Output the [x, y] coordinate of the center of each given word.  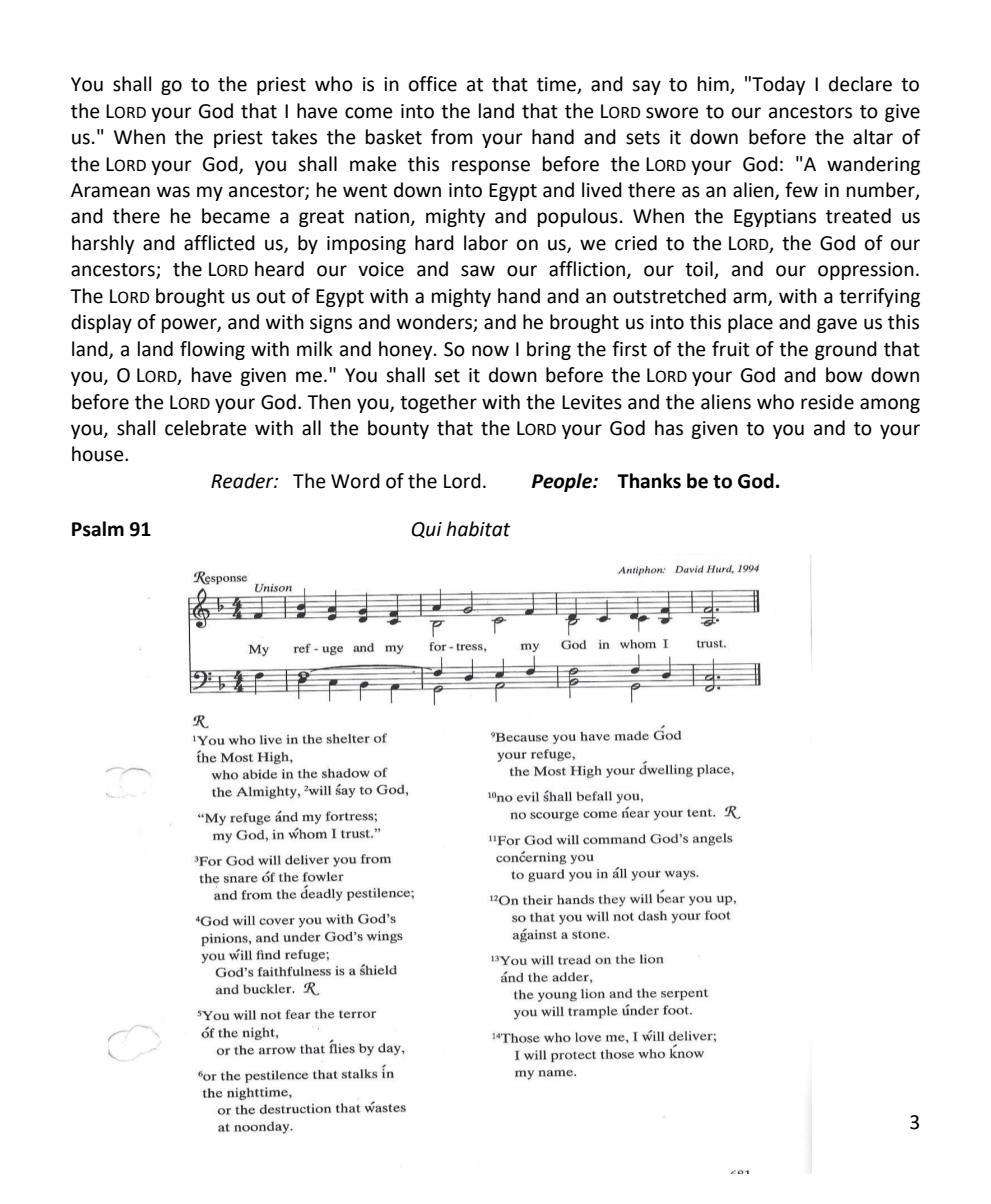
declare [860, 84]
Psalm [98, 529]
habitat [478, 529]
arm [751, 298]
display [101, 323]
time [557, 85]
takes [294, 137]
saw [478, 271]
